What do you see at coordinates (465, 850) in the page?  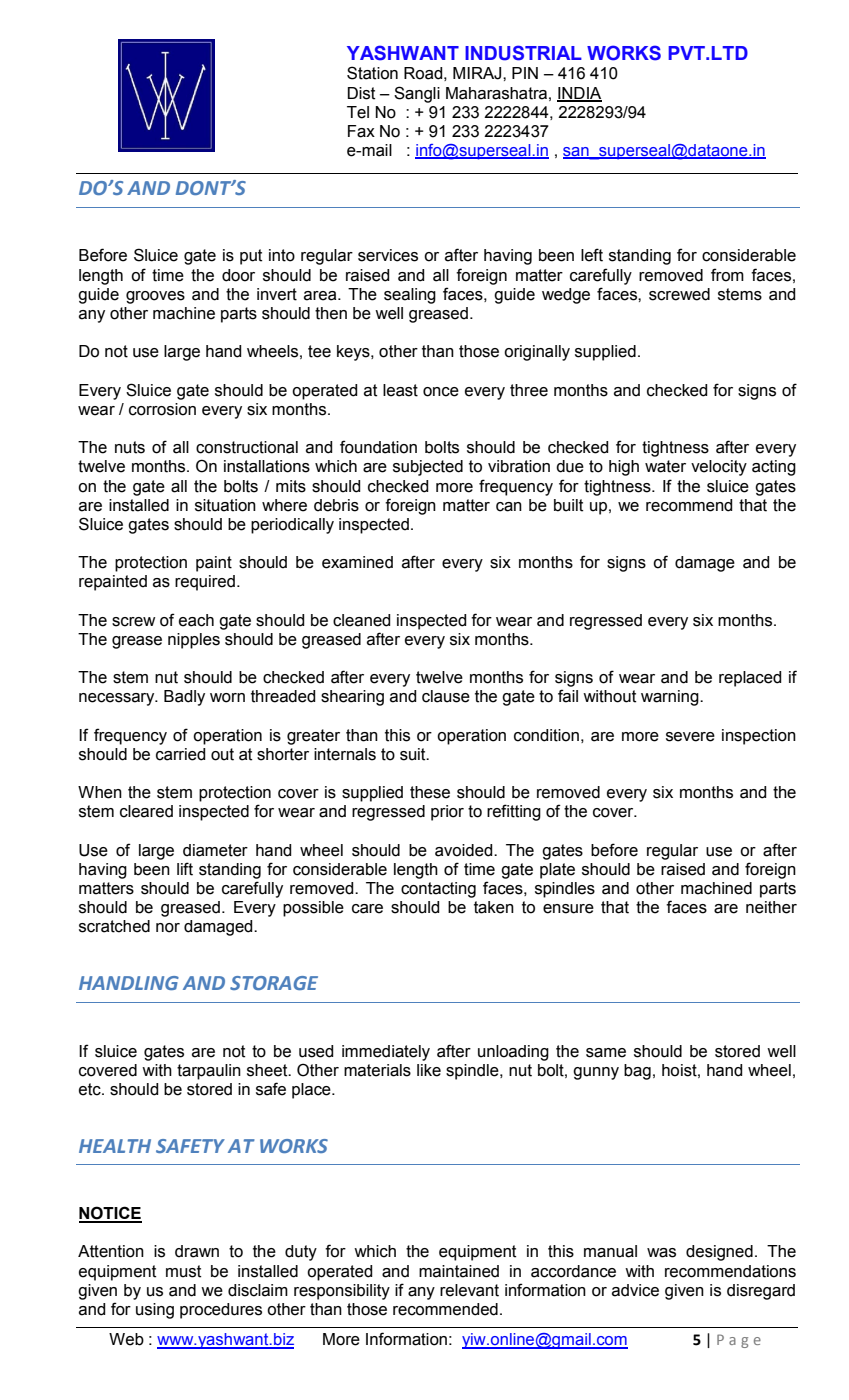 I see `avoided` at bounding box center [465, 850].
